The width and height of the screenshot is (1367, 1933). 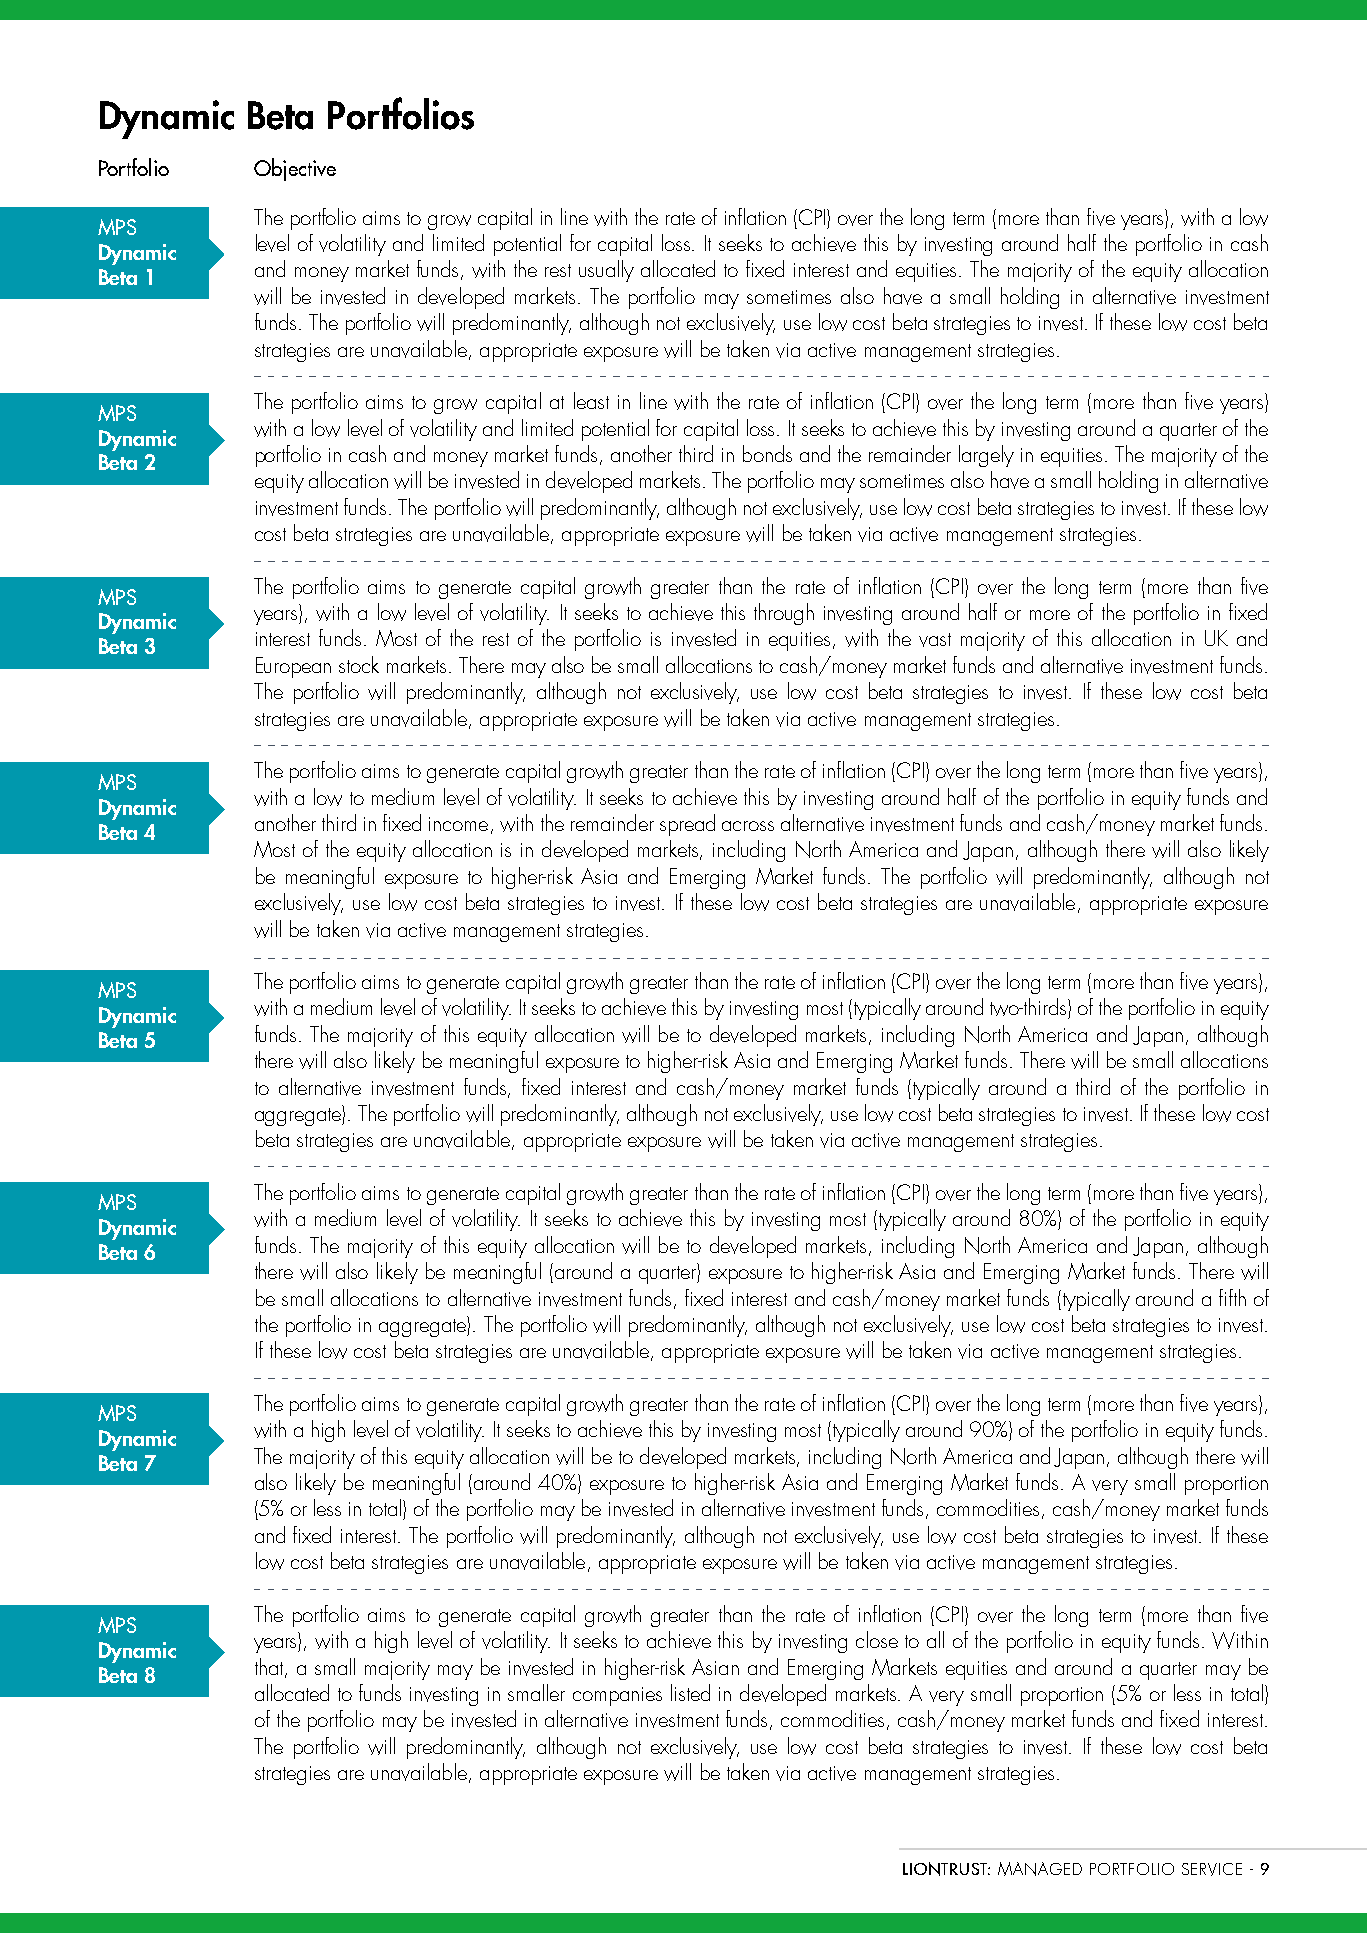 I want to click on stock, so click(x=359, y=664).
